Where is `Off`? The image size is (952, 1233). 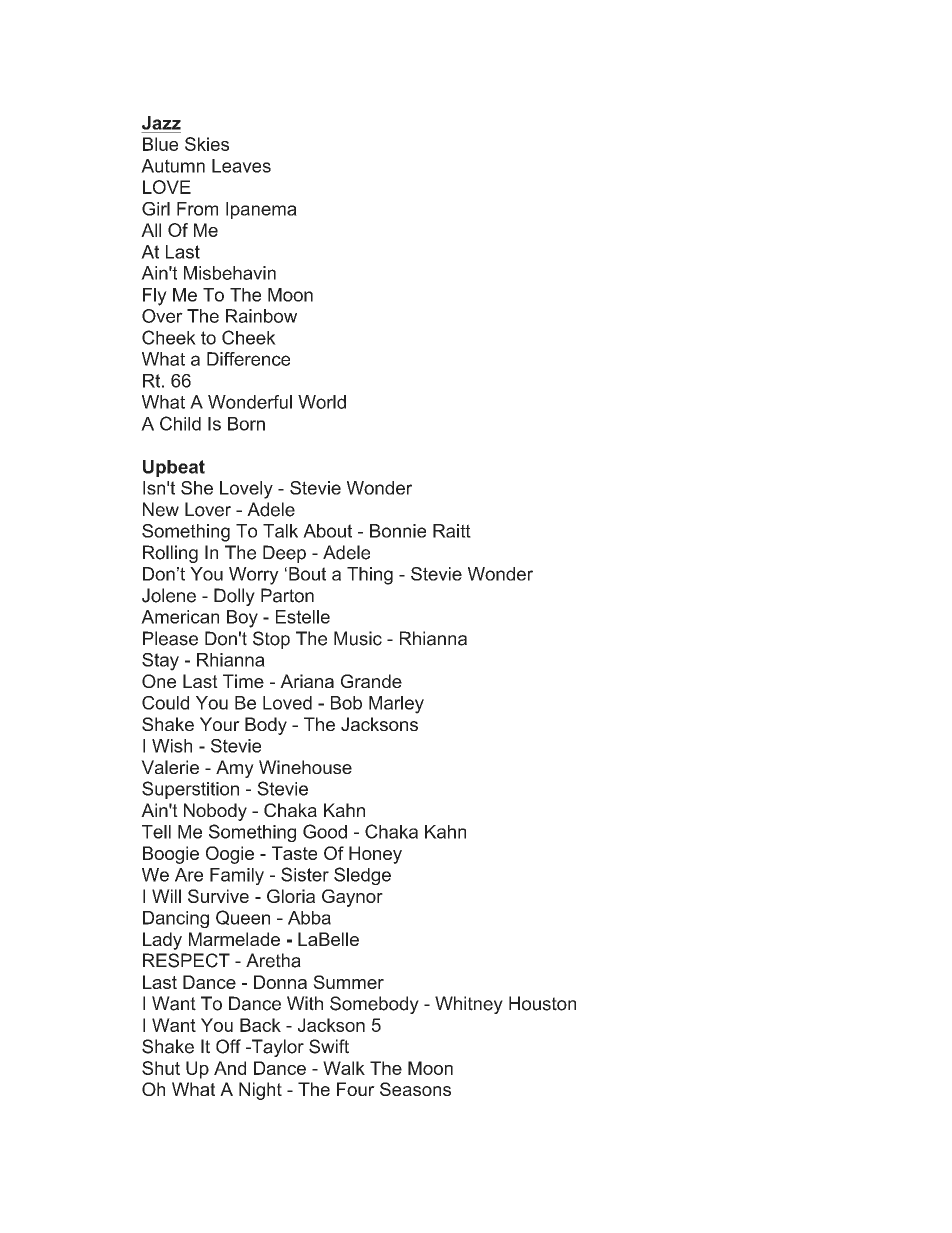 Off is located at coordinates (228, 1046).
